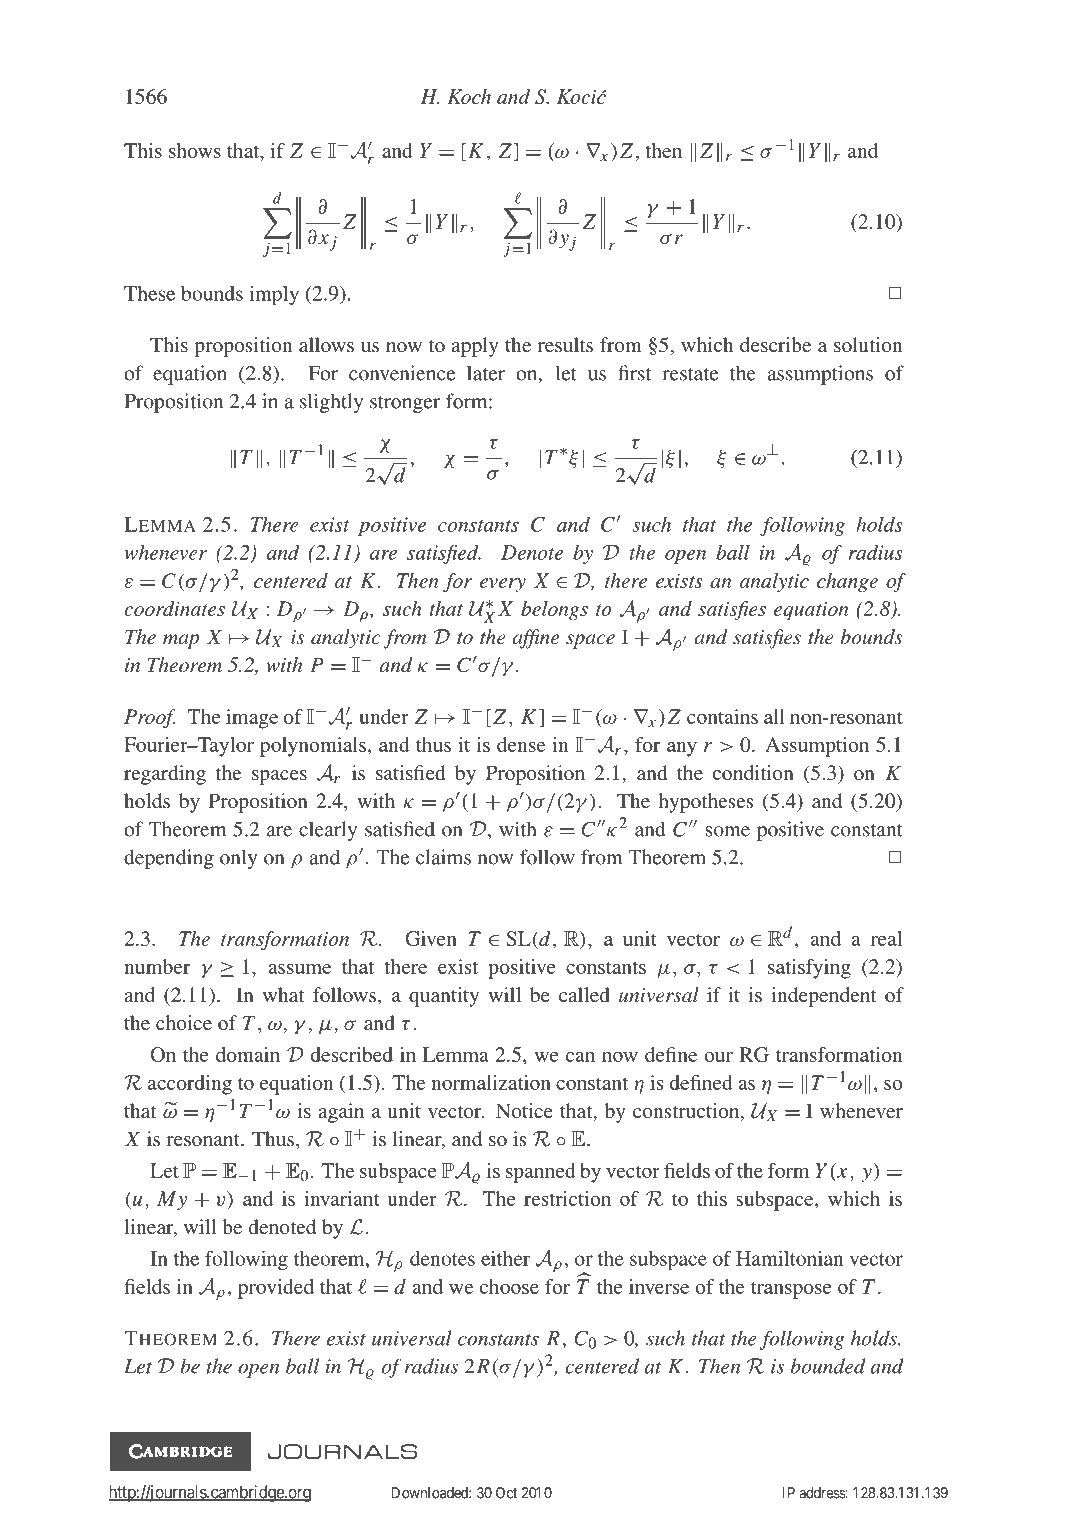 The height and width of the screenshot is (1520, 1071). Describe the element at coordinates (331, 403) in the screenshot. I see `slightly` at that location.
